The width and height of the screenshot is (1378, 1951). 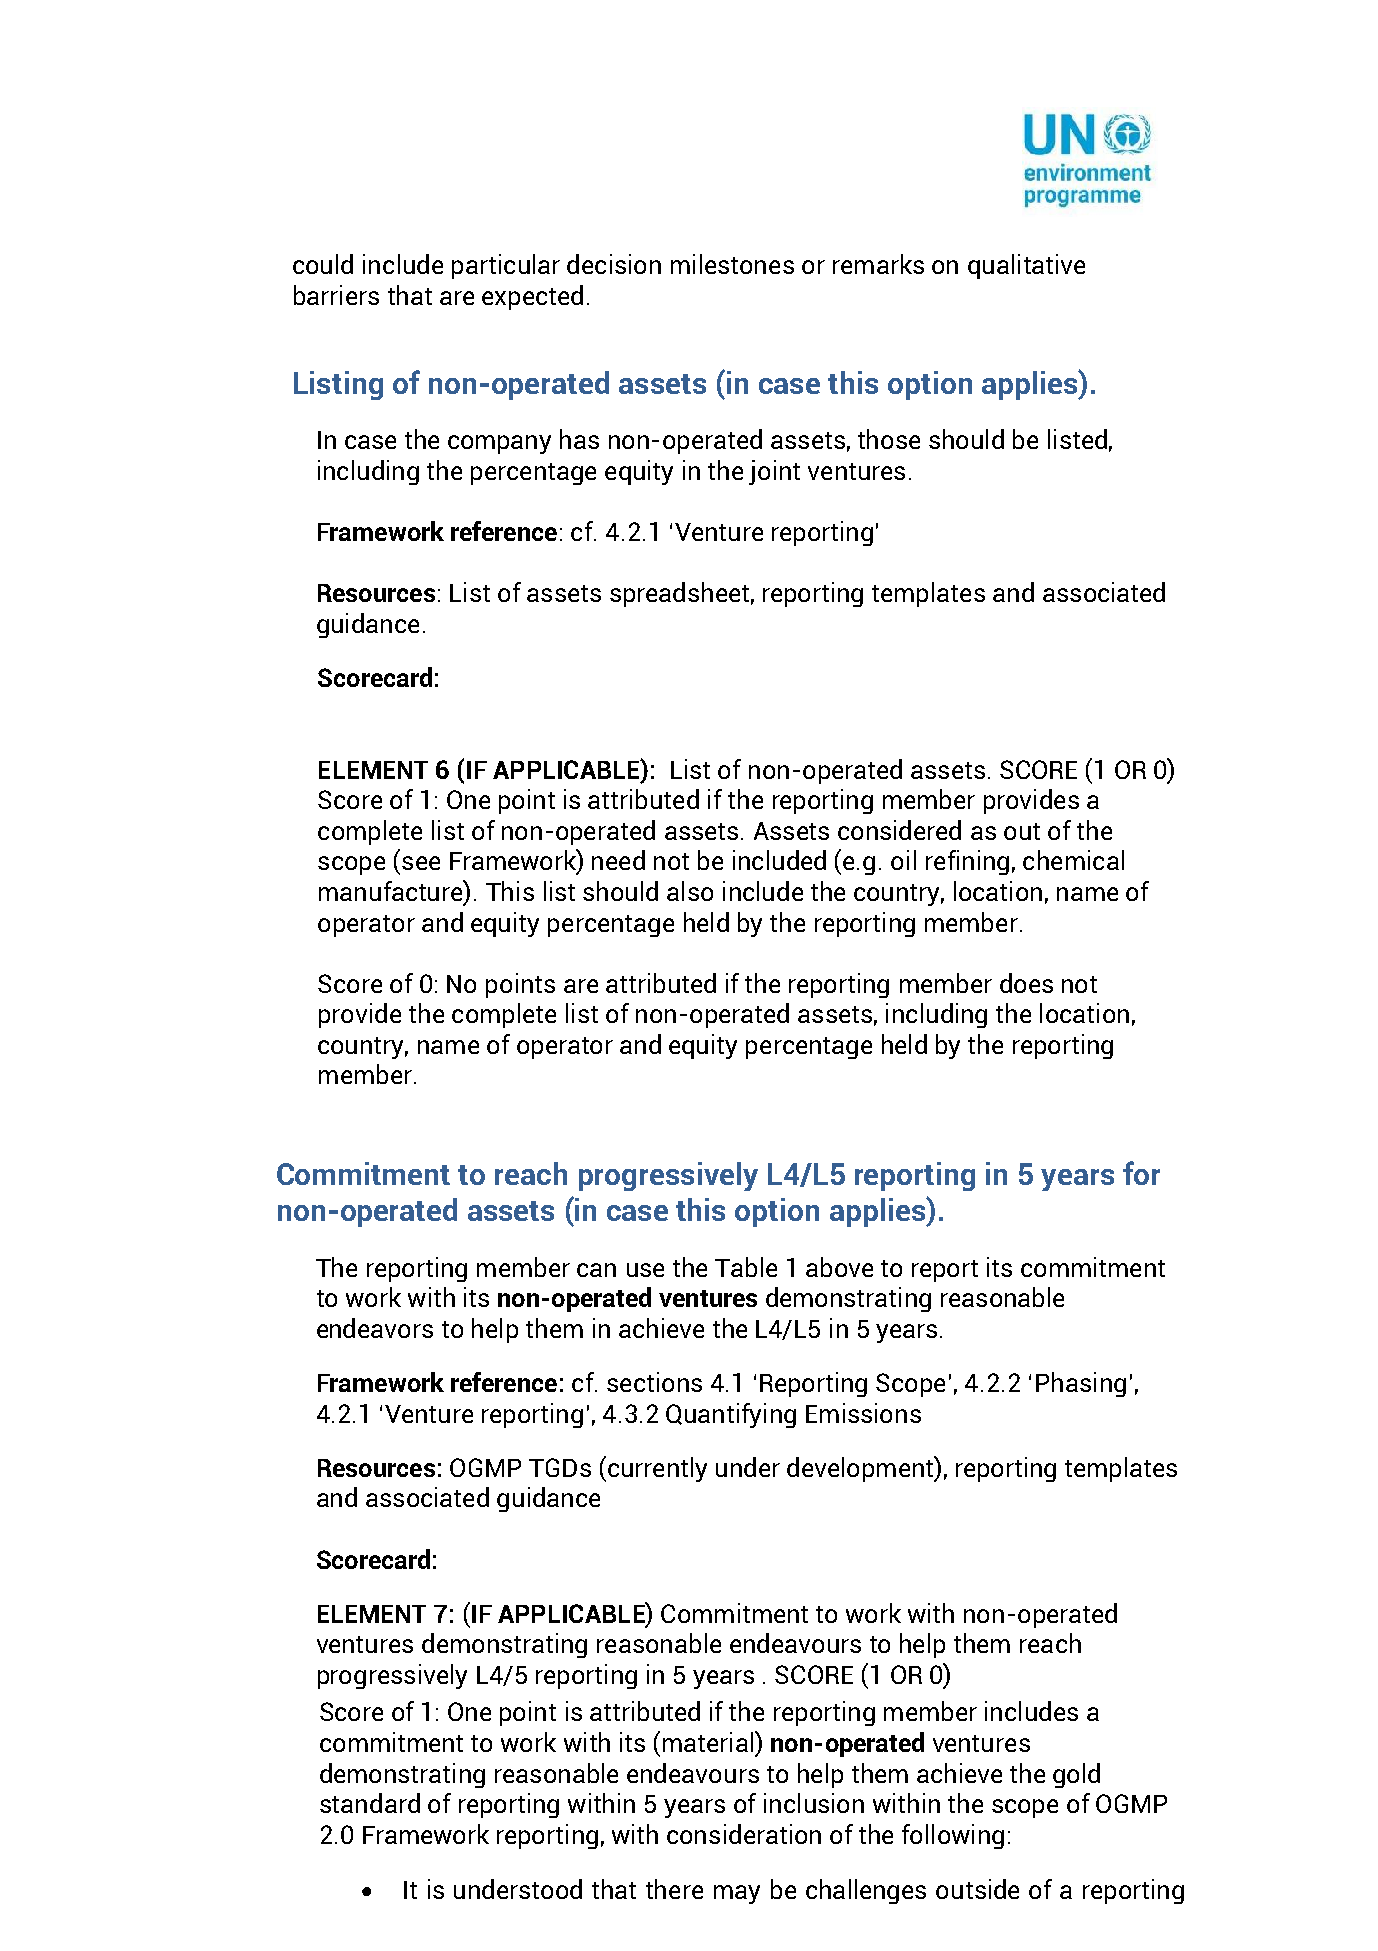 What do you see at coordinates (1026, 266) in the screenshot?
I see `qualitative` at bounding box center [1026, 266].
